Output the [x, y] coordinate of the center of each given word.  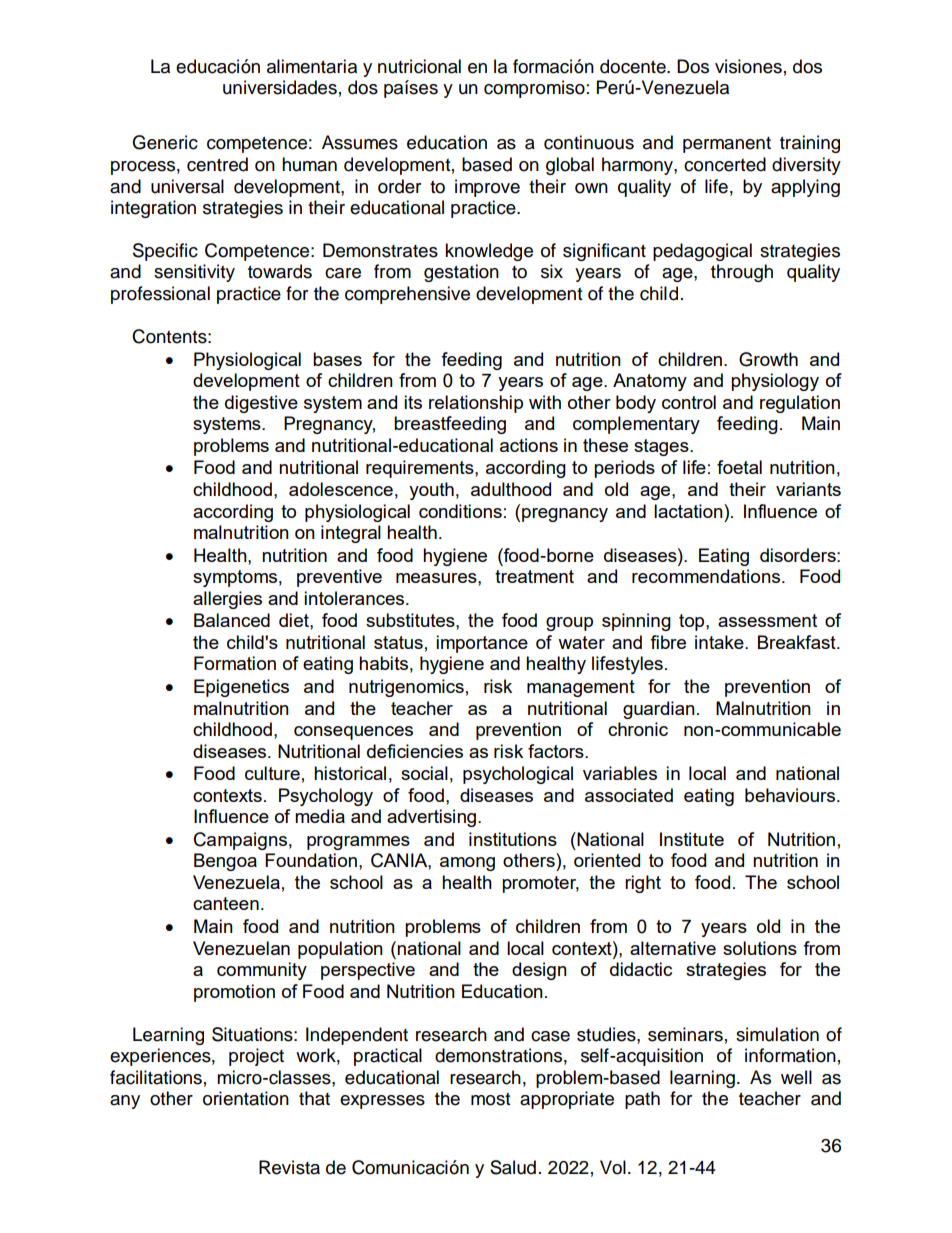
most [490, 1099]
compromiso [534, 89]
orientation [246, 1098]
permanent [727, 145]
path [642, 1100]
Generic [165, 142]
